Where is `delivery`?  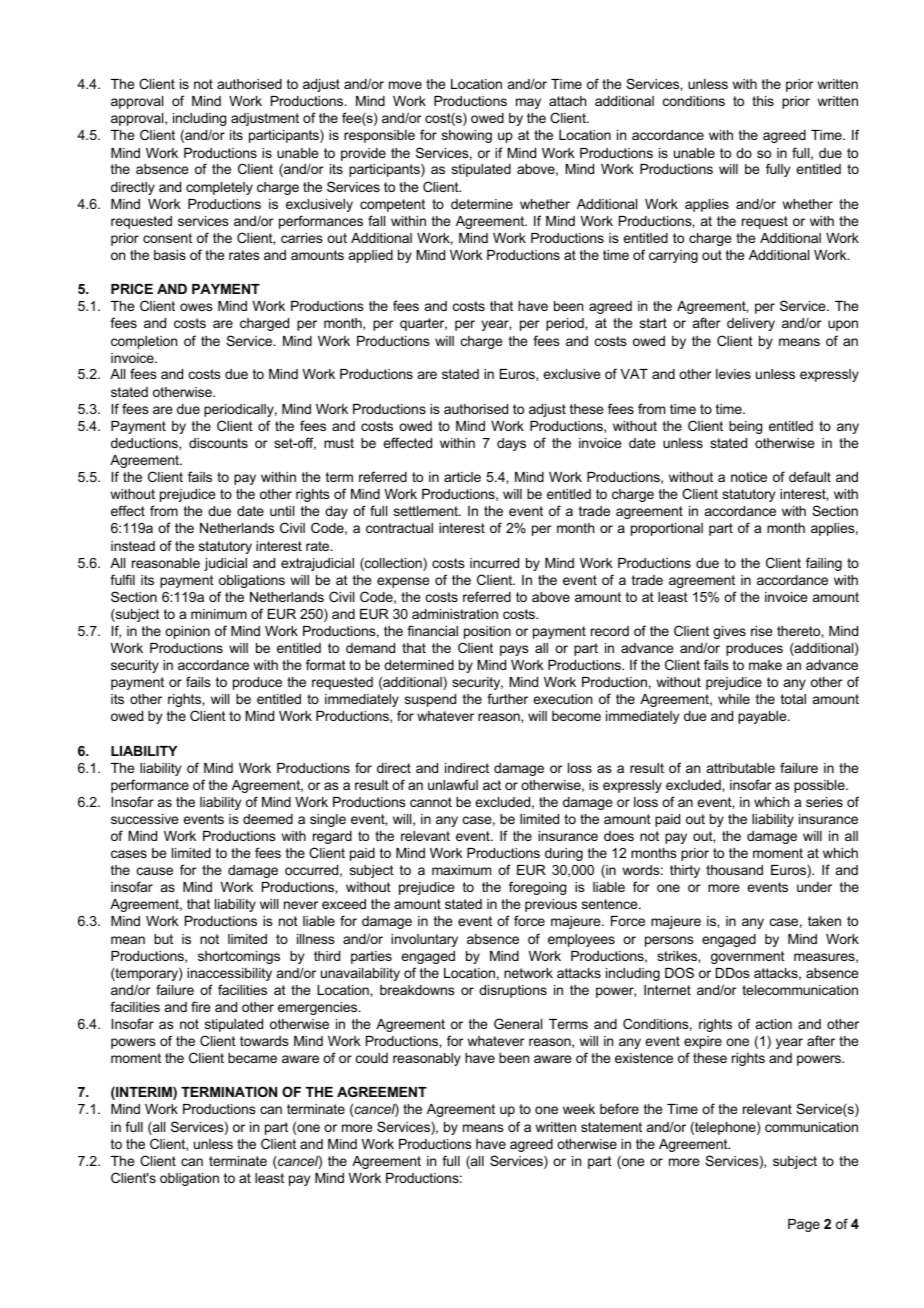 delivery is located at coordinates (751, 324).
